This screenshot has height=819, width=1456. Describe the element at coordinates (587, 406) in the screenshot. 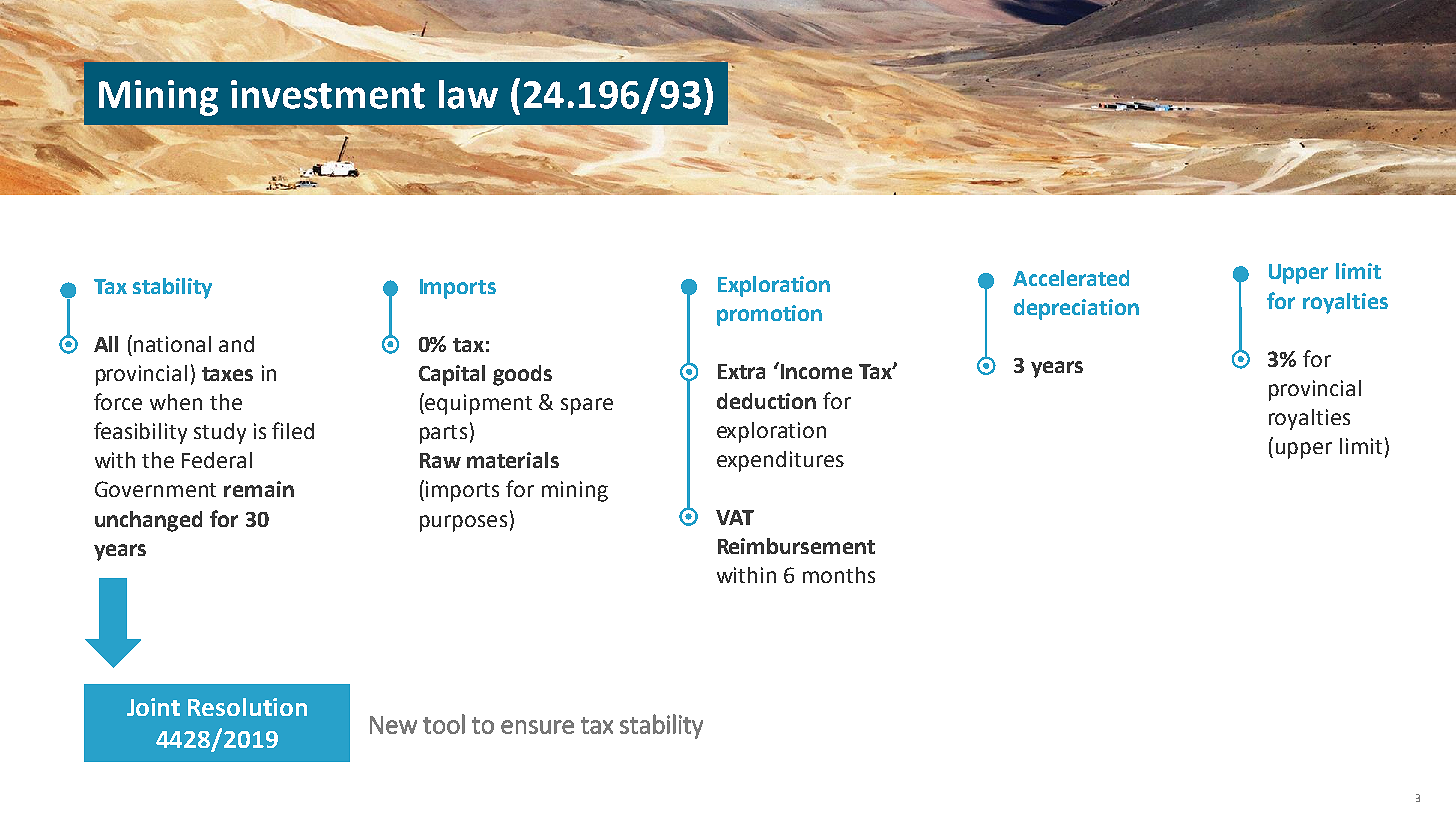

I see `spare` at that location.
